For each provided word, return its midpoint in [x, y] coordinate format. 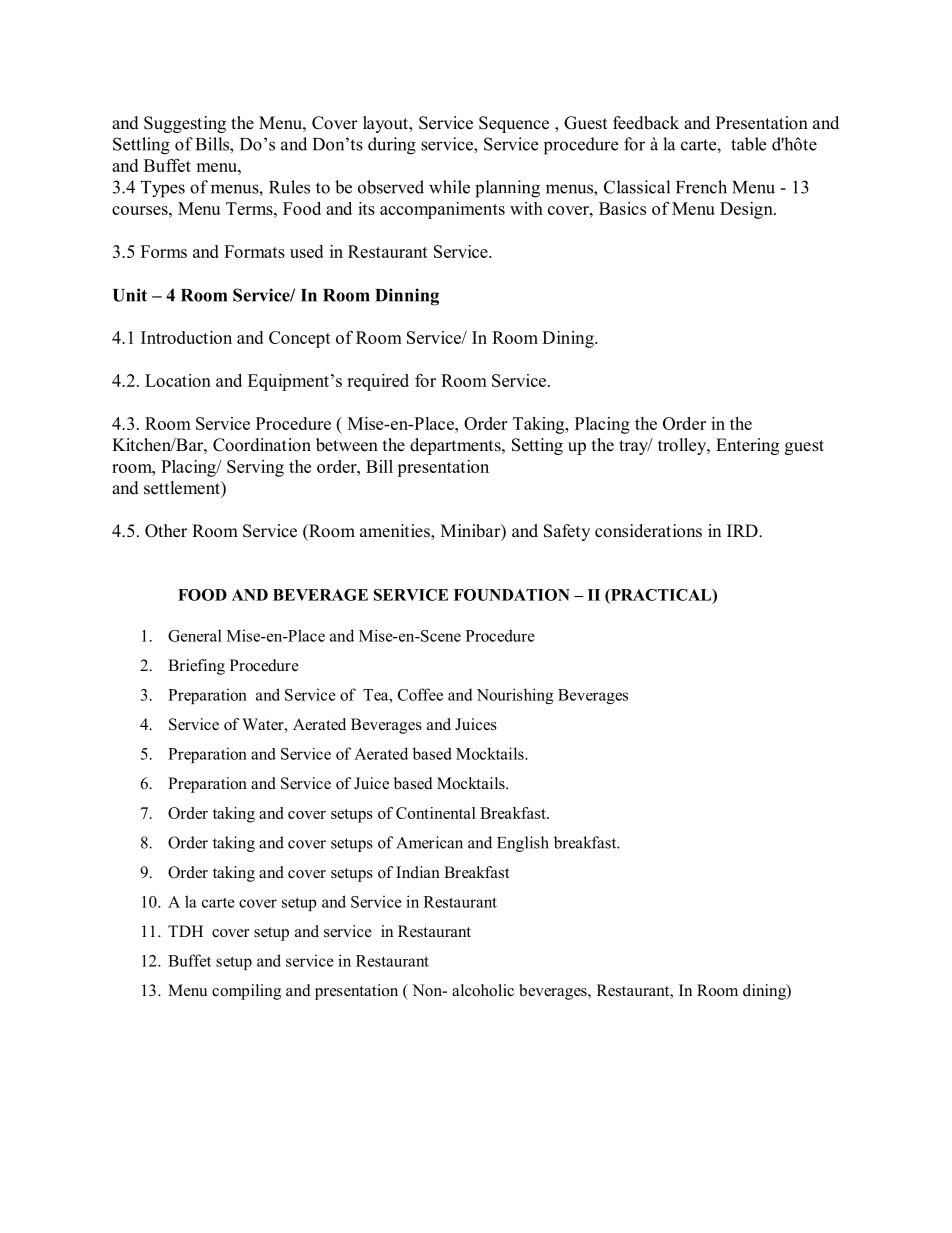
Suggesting [185, 124]
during [392, 146]
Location [178, 380]
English [523, 844]
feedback [646, 123]
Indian [418, 872]
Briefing [196, 667]
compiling [246, 992]
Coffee [420, 694]
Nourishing [515, 696]
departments [456, 446]
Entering [747, 446]
